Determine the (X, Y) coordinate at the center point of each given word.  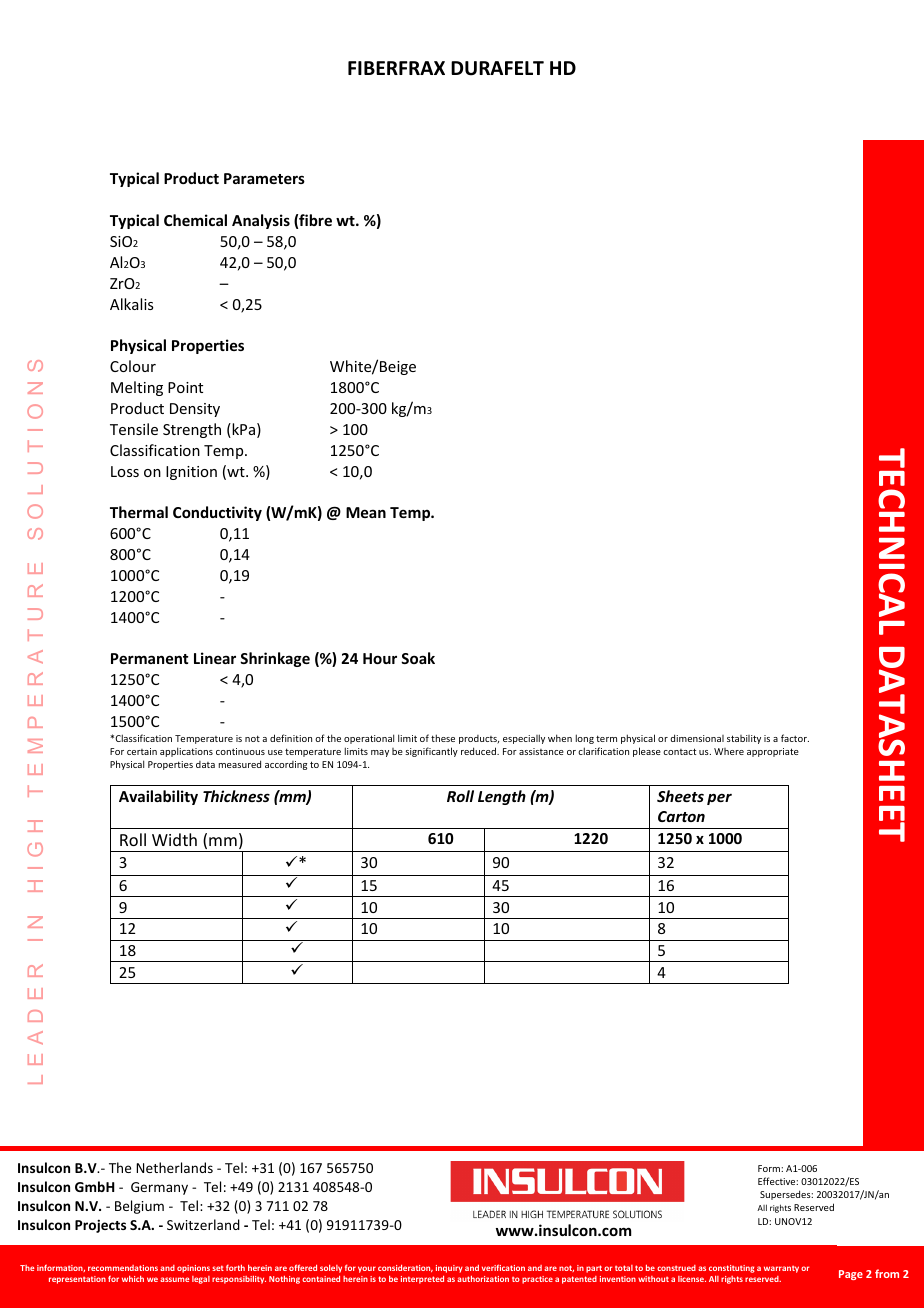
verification (503, 1267)
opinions (193, 1269)
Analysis (261, 221)
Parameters (264, 178)
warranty (781, 1269)
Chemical (195, 220)
